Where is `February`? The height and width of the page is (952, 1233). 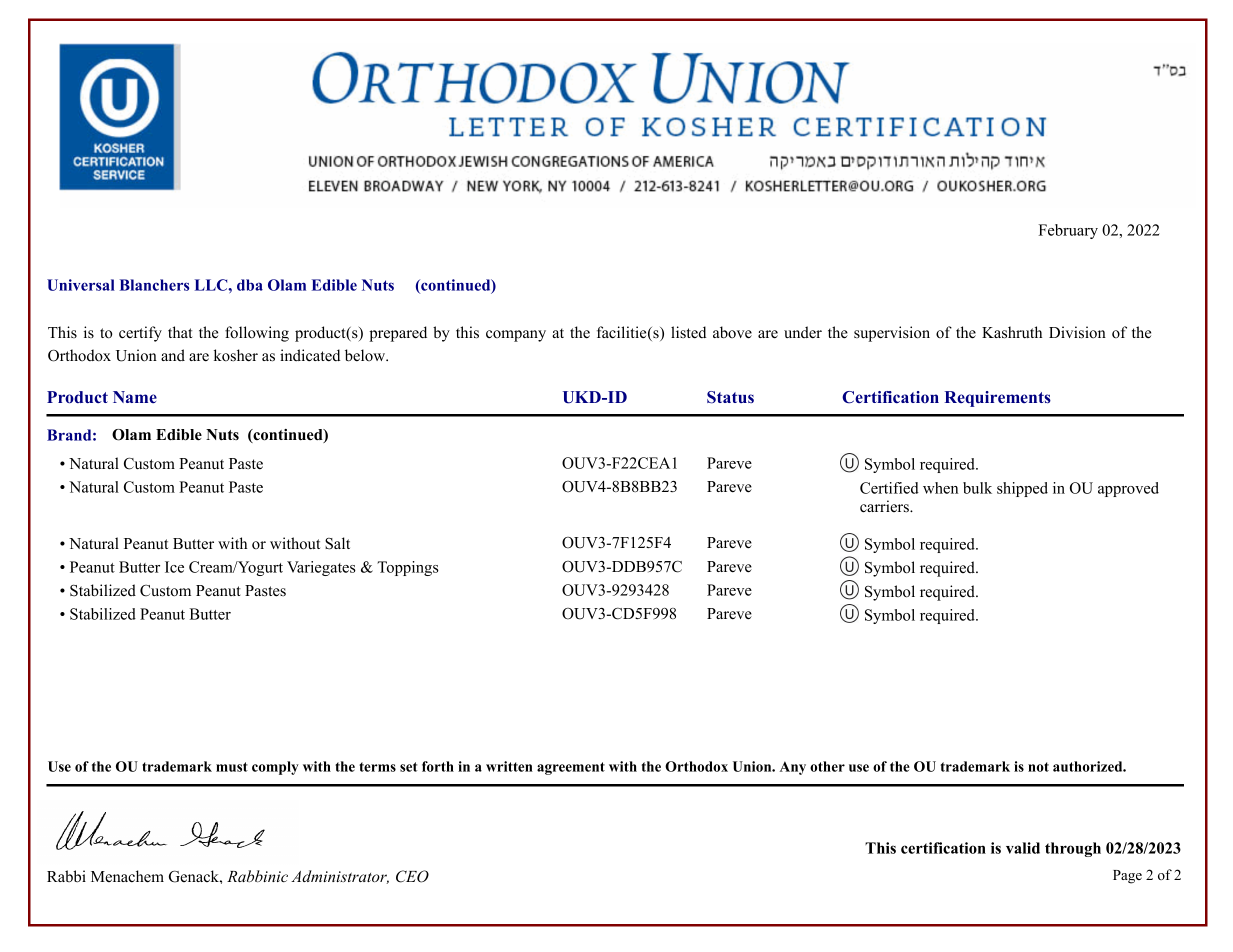 February is located at coordinates (1068, 231).
